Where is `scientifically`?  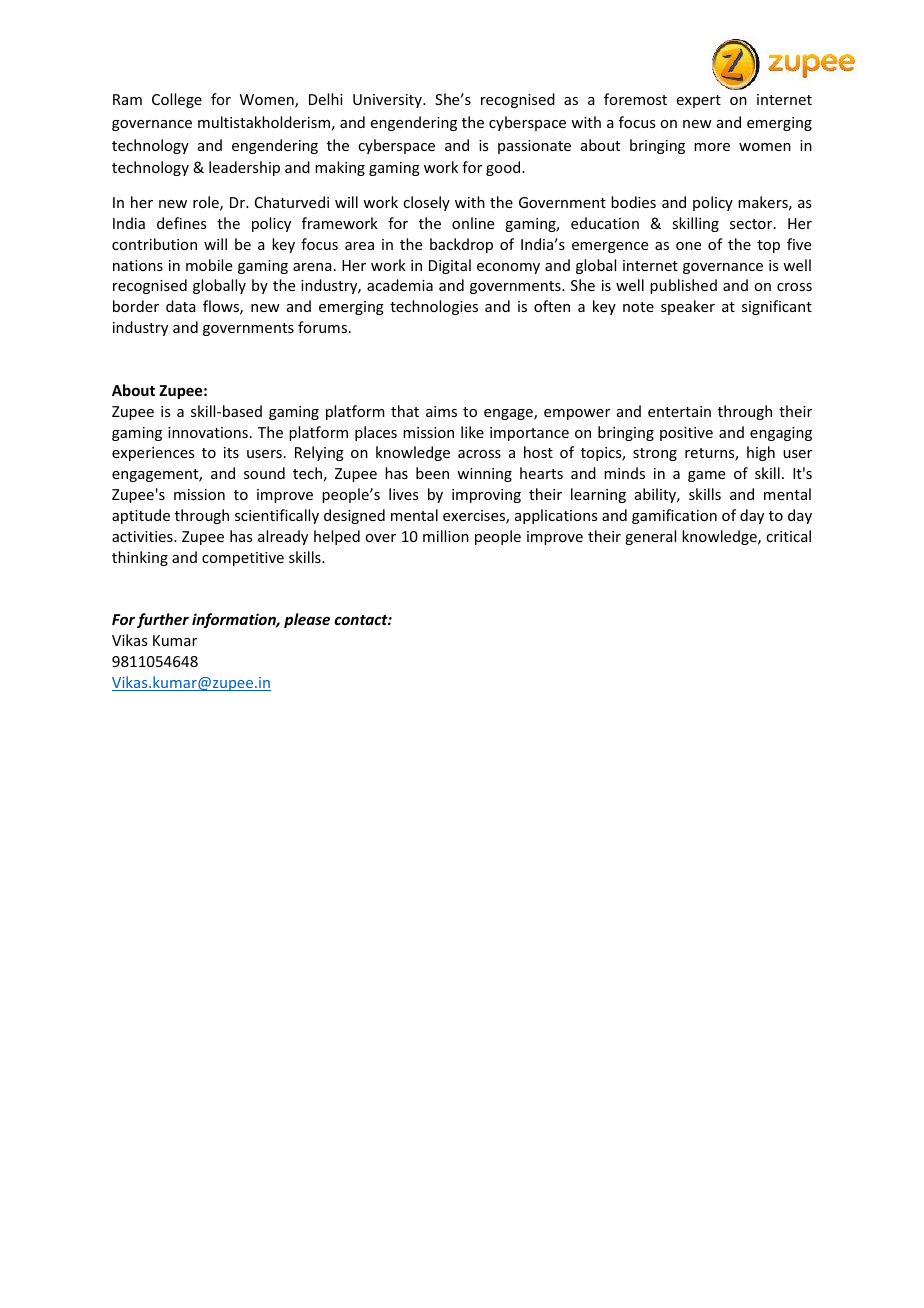
scientifically is located at coordinates (277, 516).
